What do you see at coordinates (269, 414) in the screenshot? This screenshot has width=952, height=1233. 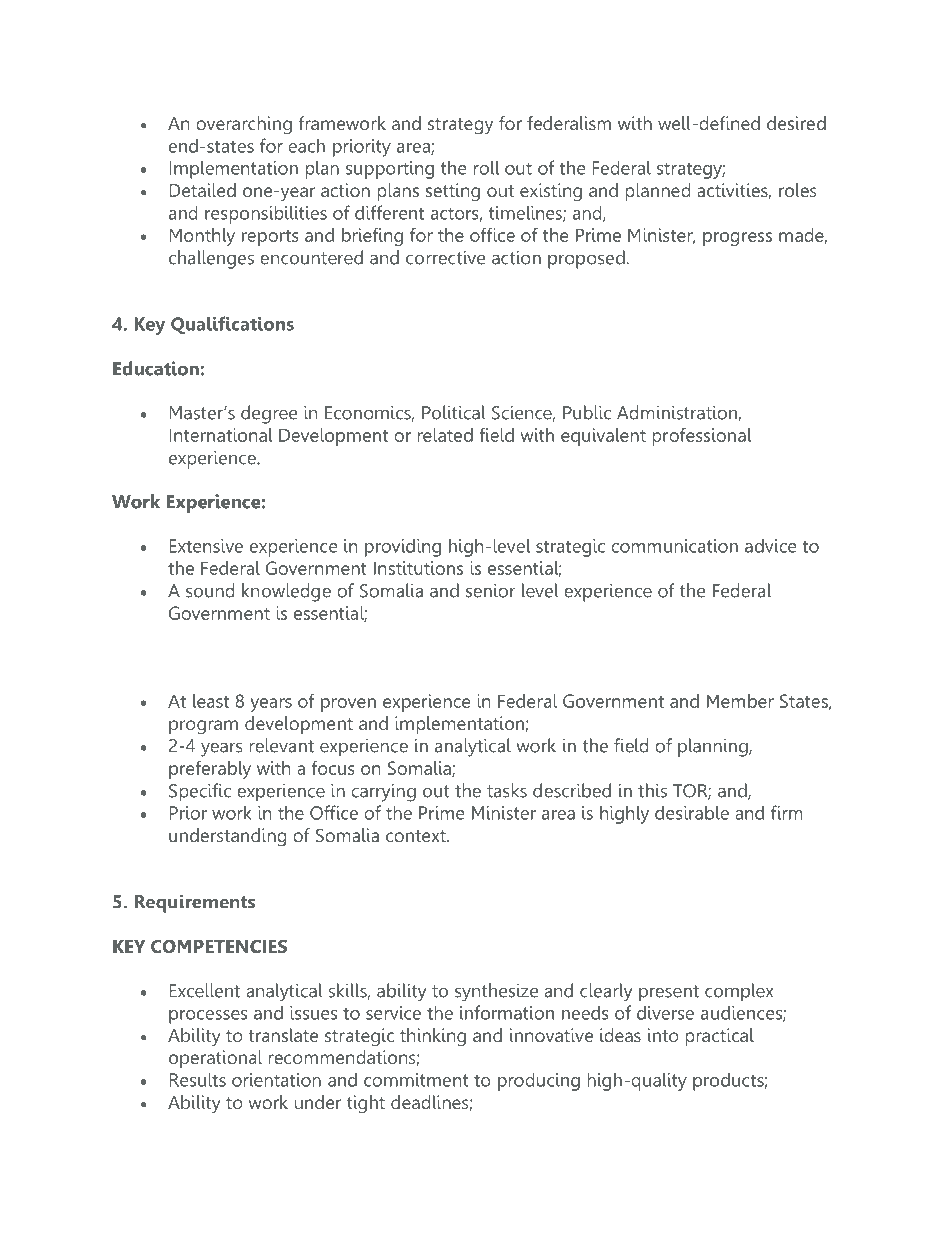 I see `degree` at bounding box center [269, 414].
